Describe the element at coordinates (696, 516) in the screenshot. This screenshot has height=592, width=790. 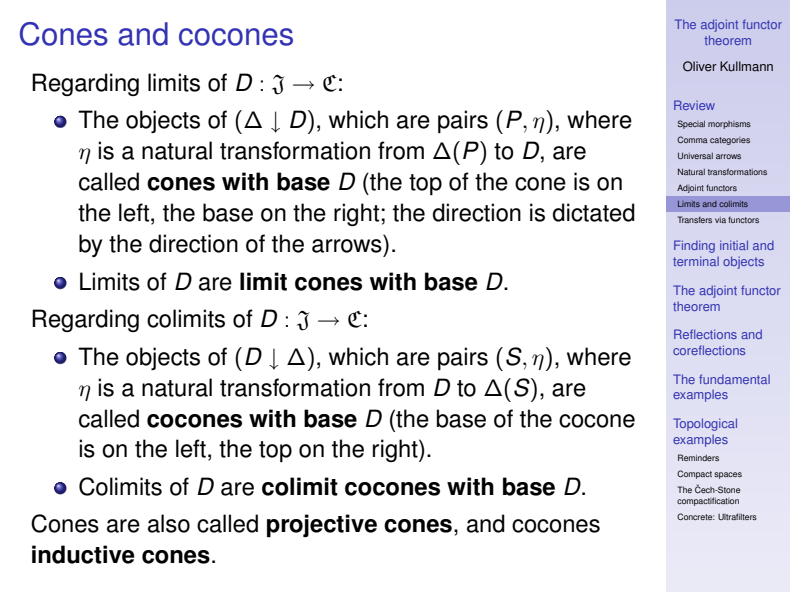
I see `Concrete` at that location.
